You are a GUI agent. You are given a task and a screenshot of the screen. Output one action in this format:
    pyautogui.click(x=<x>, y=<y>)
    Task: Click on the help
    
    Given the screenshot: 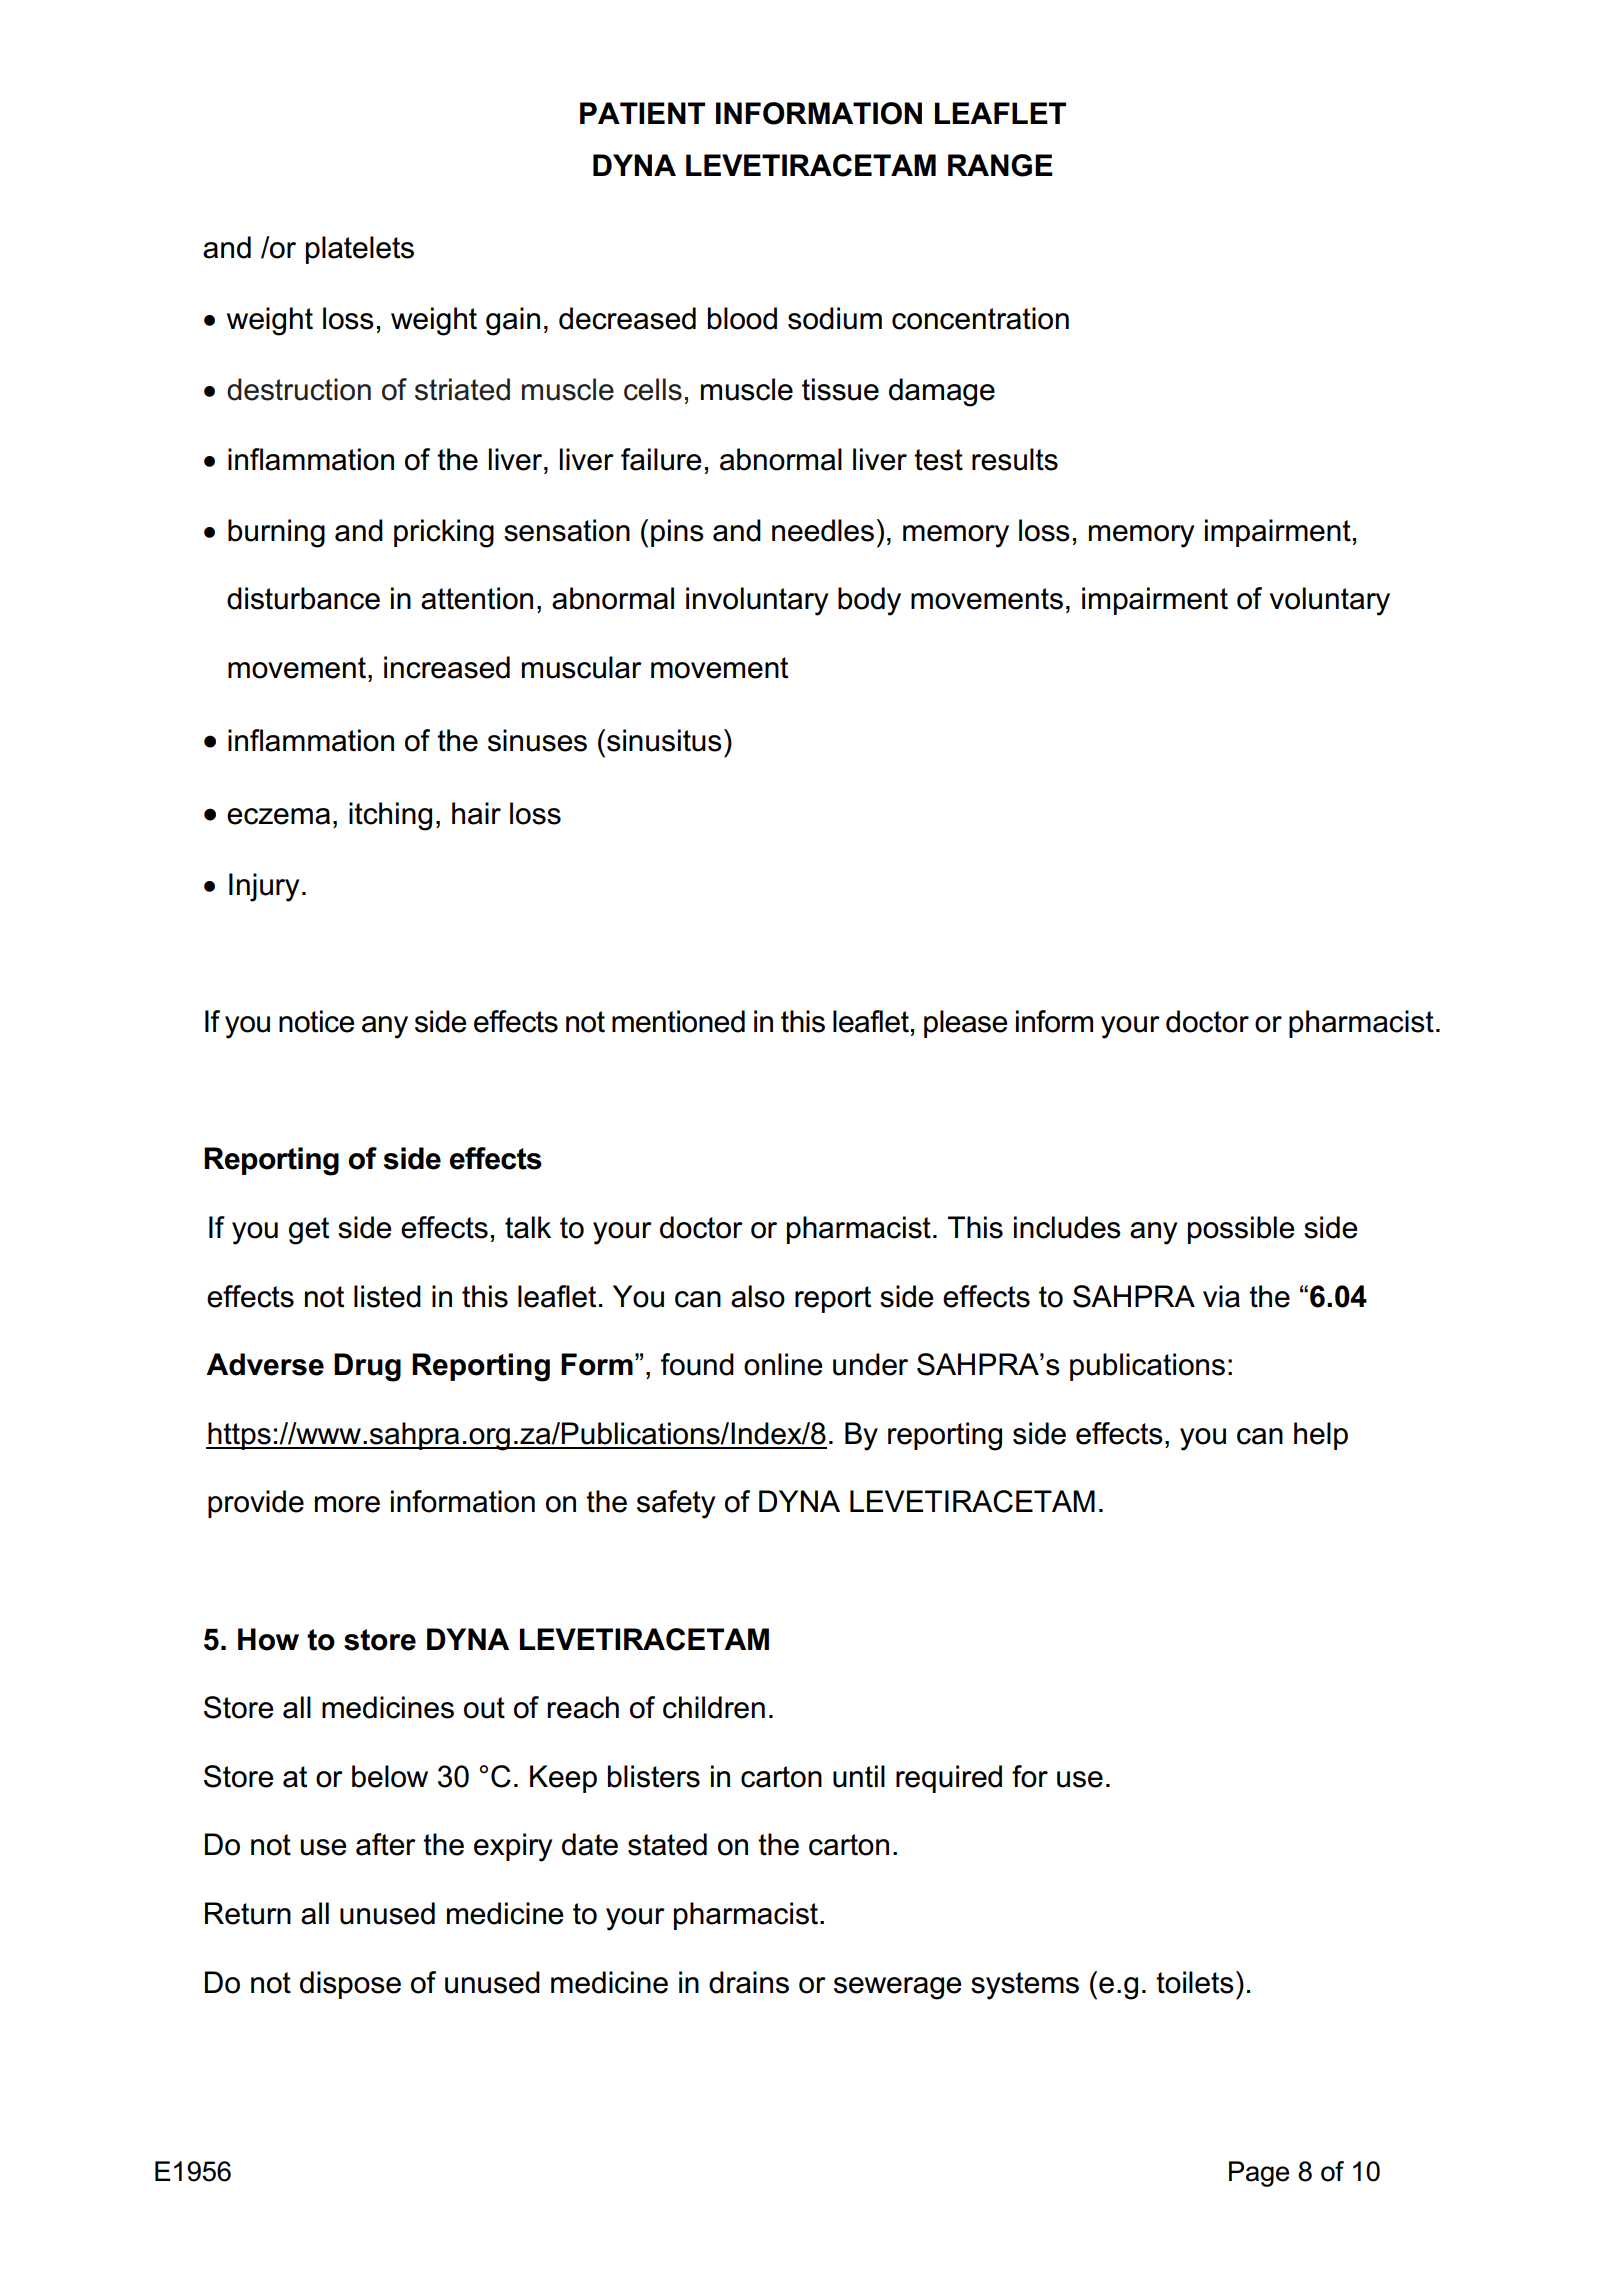 What is the action you would take?
    pyautogui.click(x=1321, y=1436)
